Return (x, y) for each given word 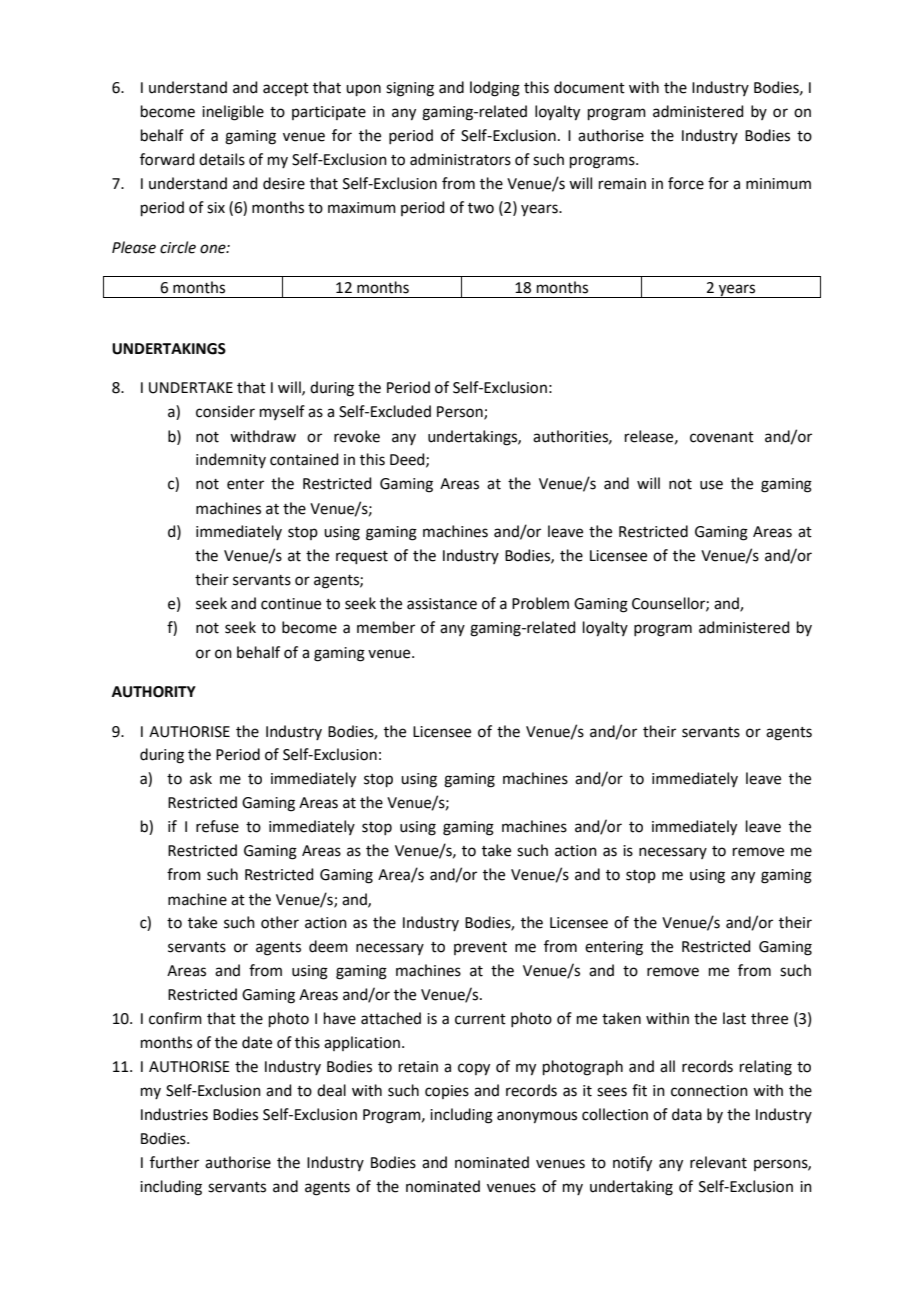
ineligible (233, 113)
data (687, 1114)
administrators (460, 159)
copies (447, 1092)
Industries (174, 1114)
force (686, 183)
